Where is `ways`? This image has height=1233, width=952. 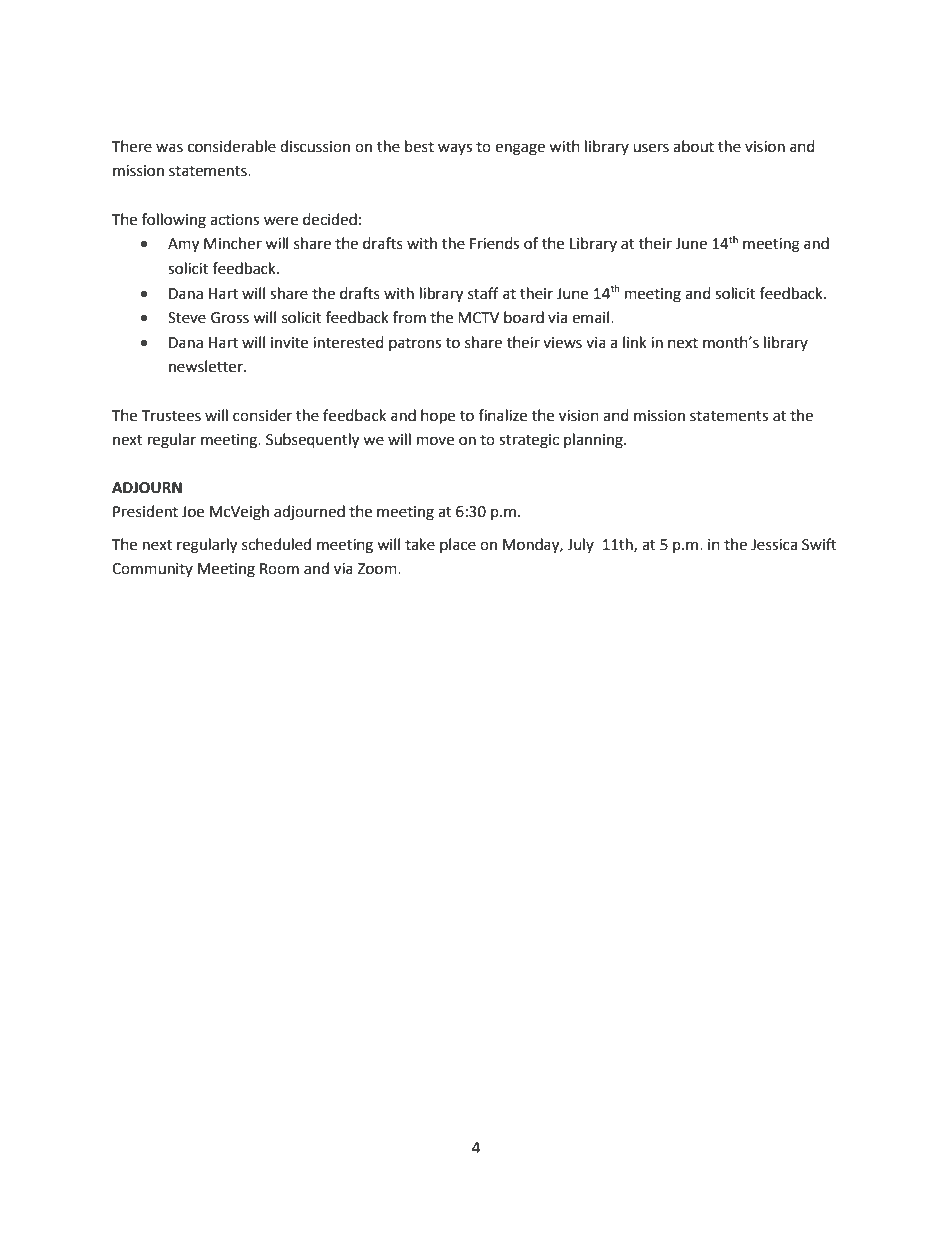 ways is located at coordinates (455, 149).
